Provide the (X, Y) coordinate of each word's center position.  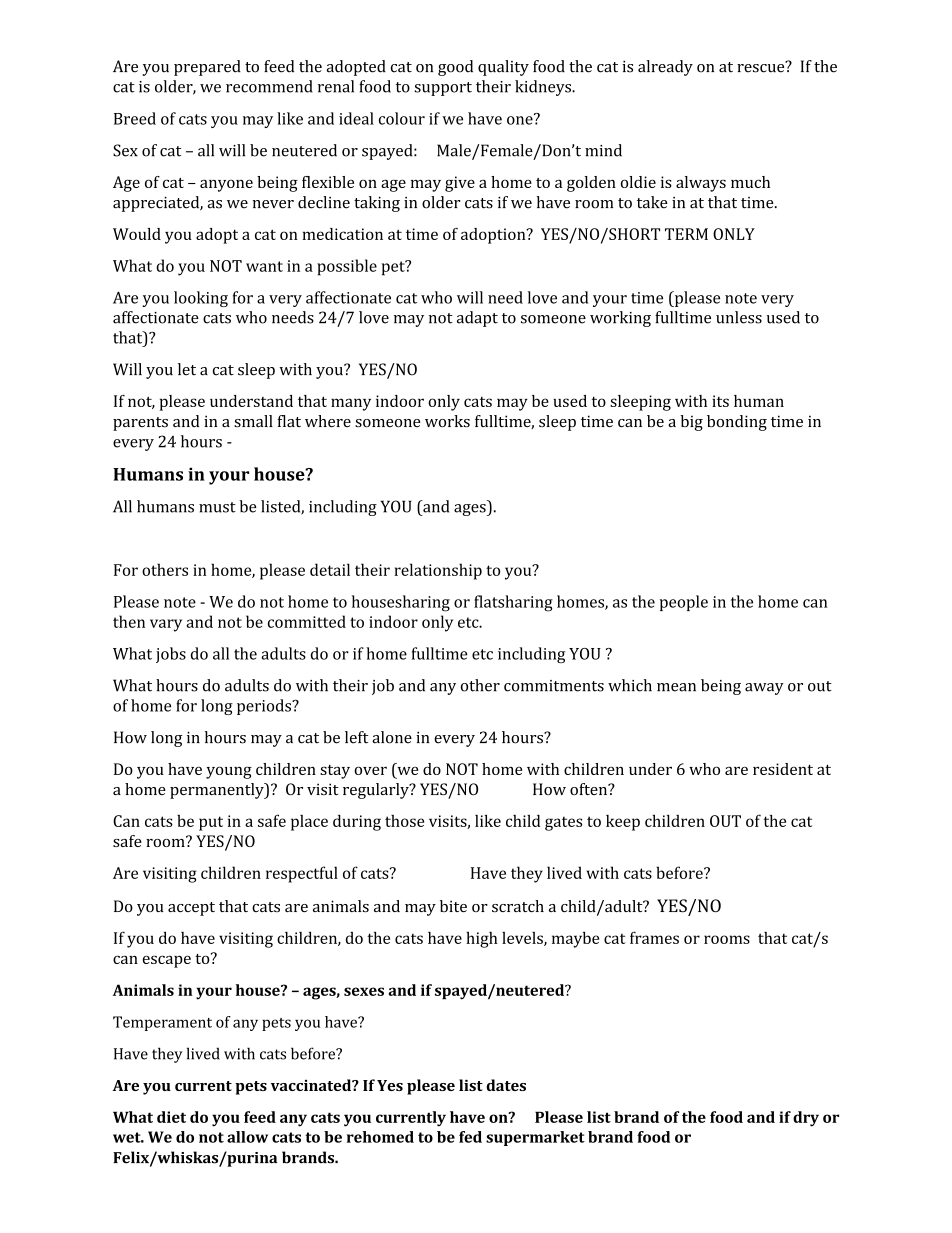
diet (171, 1117)
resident (783, 769)
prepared (207, 68)
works (447, 421)
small (253, 421)
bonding (737, 423)
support (443, 89)
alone (392, 737)
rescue (762, 67)
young (229, 772)
